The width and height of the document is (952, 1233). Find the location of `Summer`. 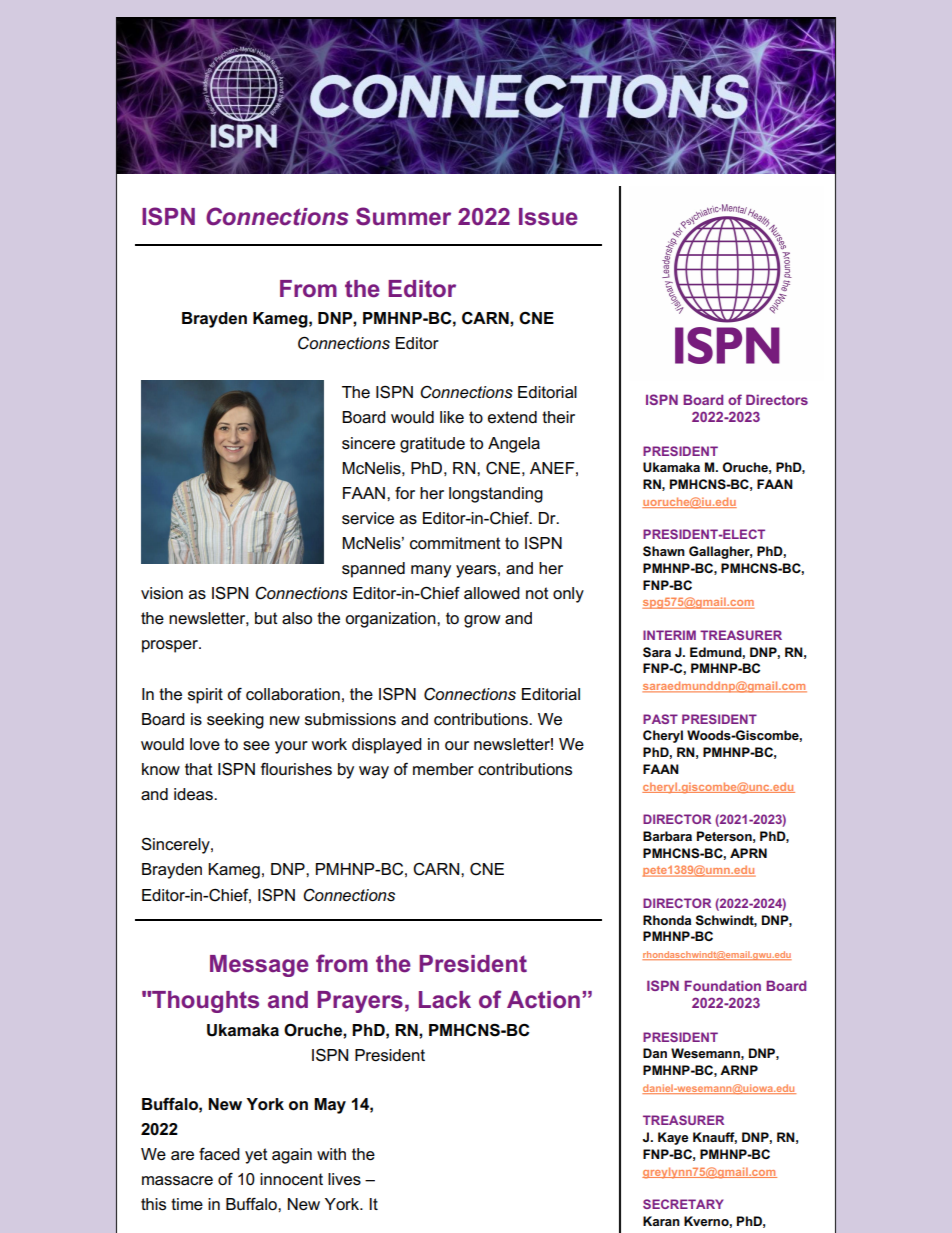

Summer is located at coordinates (403, 216).
